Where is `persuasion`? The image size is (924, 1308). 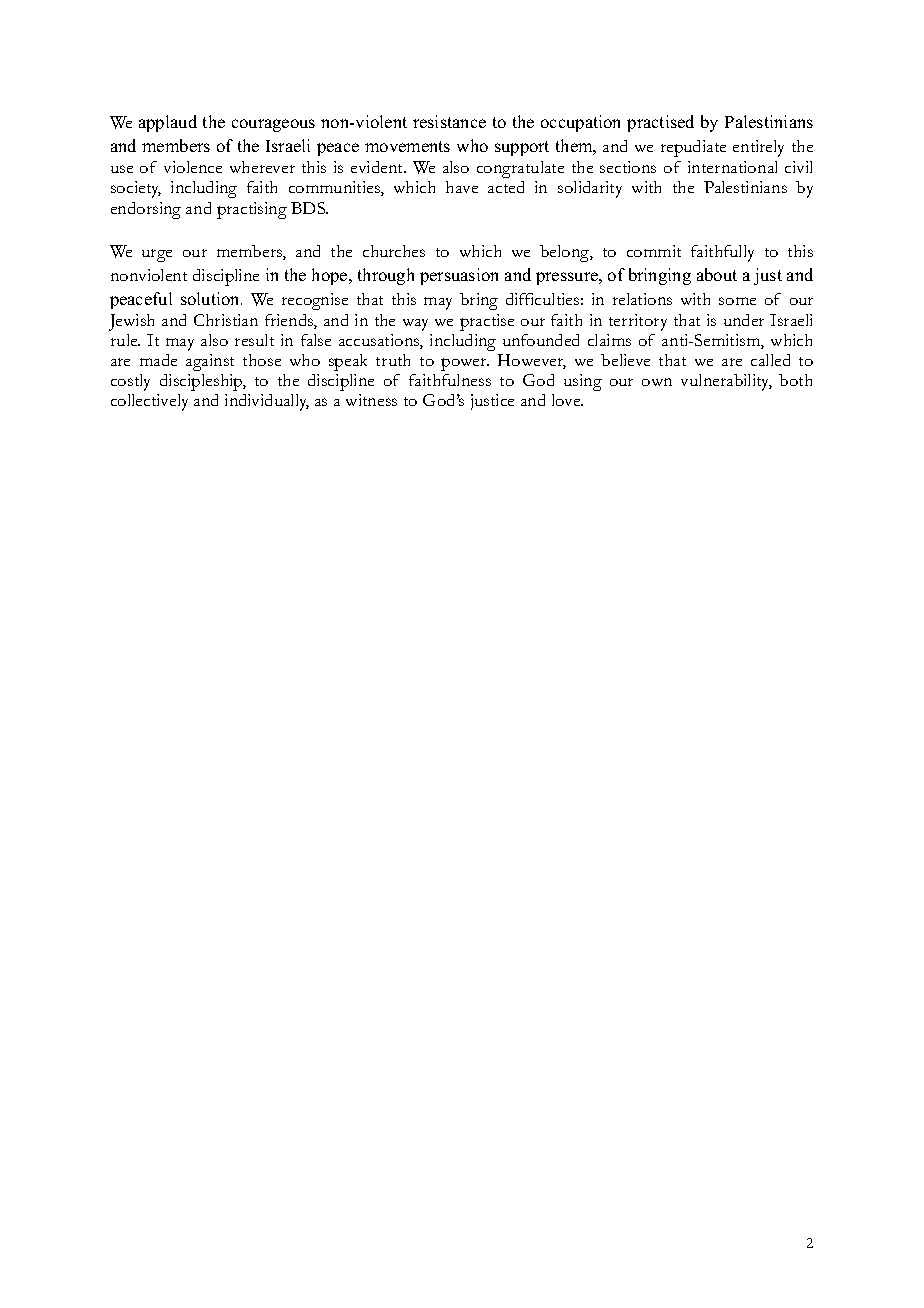 persuasion is located at coordinates (459, 276).
